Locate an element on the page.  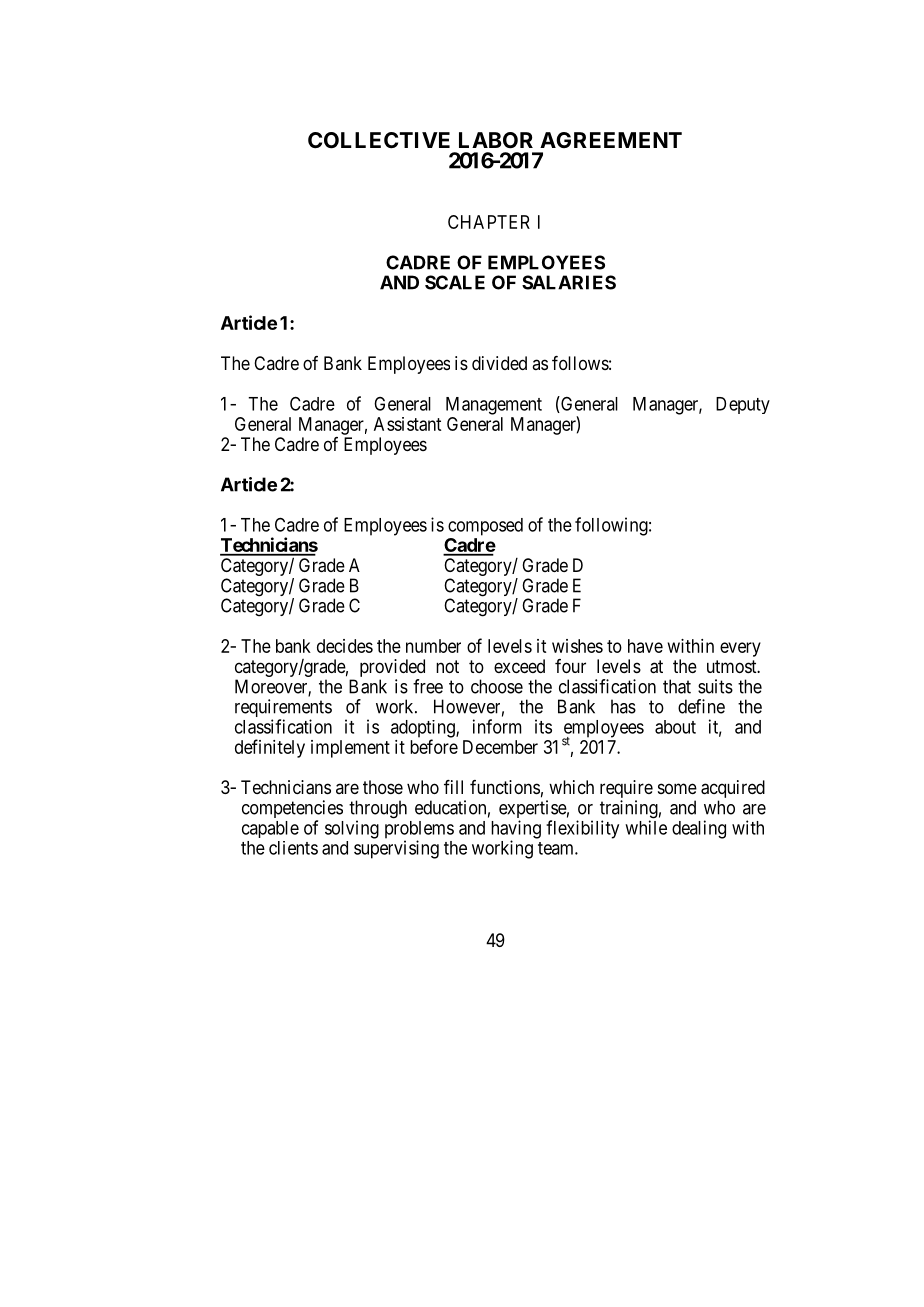
choose is located at coordinates (497, 686).
